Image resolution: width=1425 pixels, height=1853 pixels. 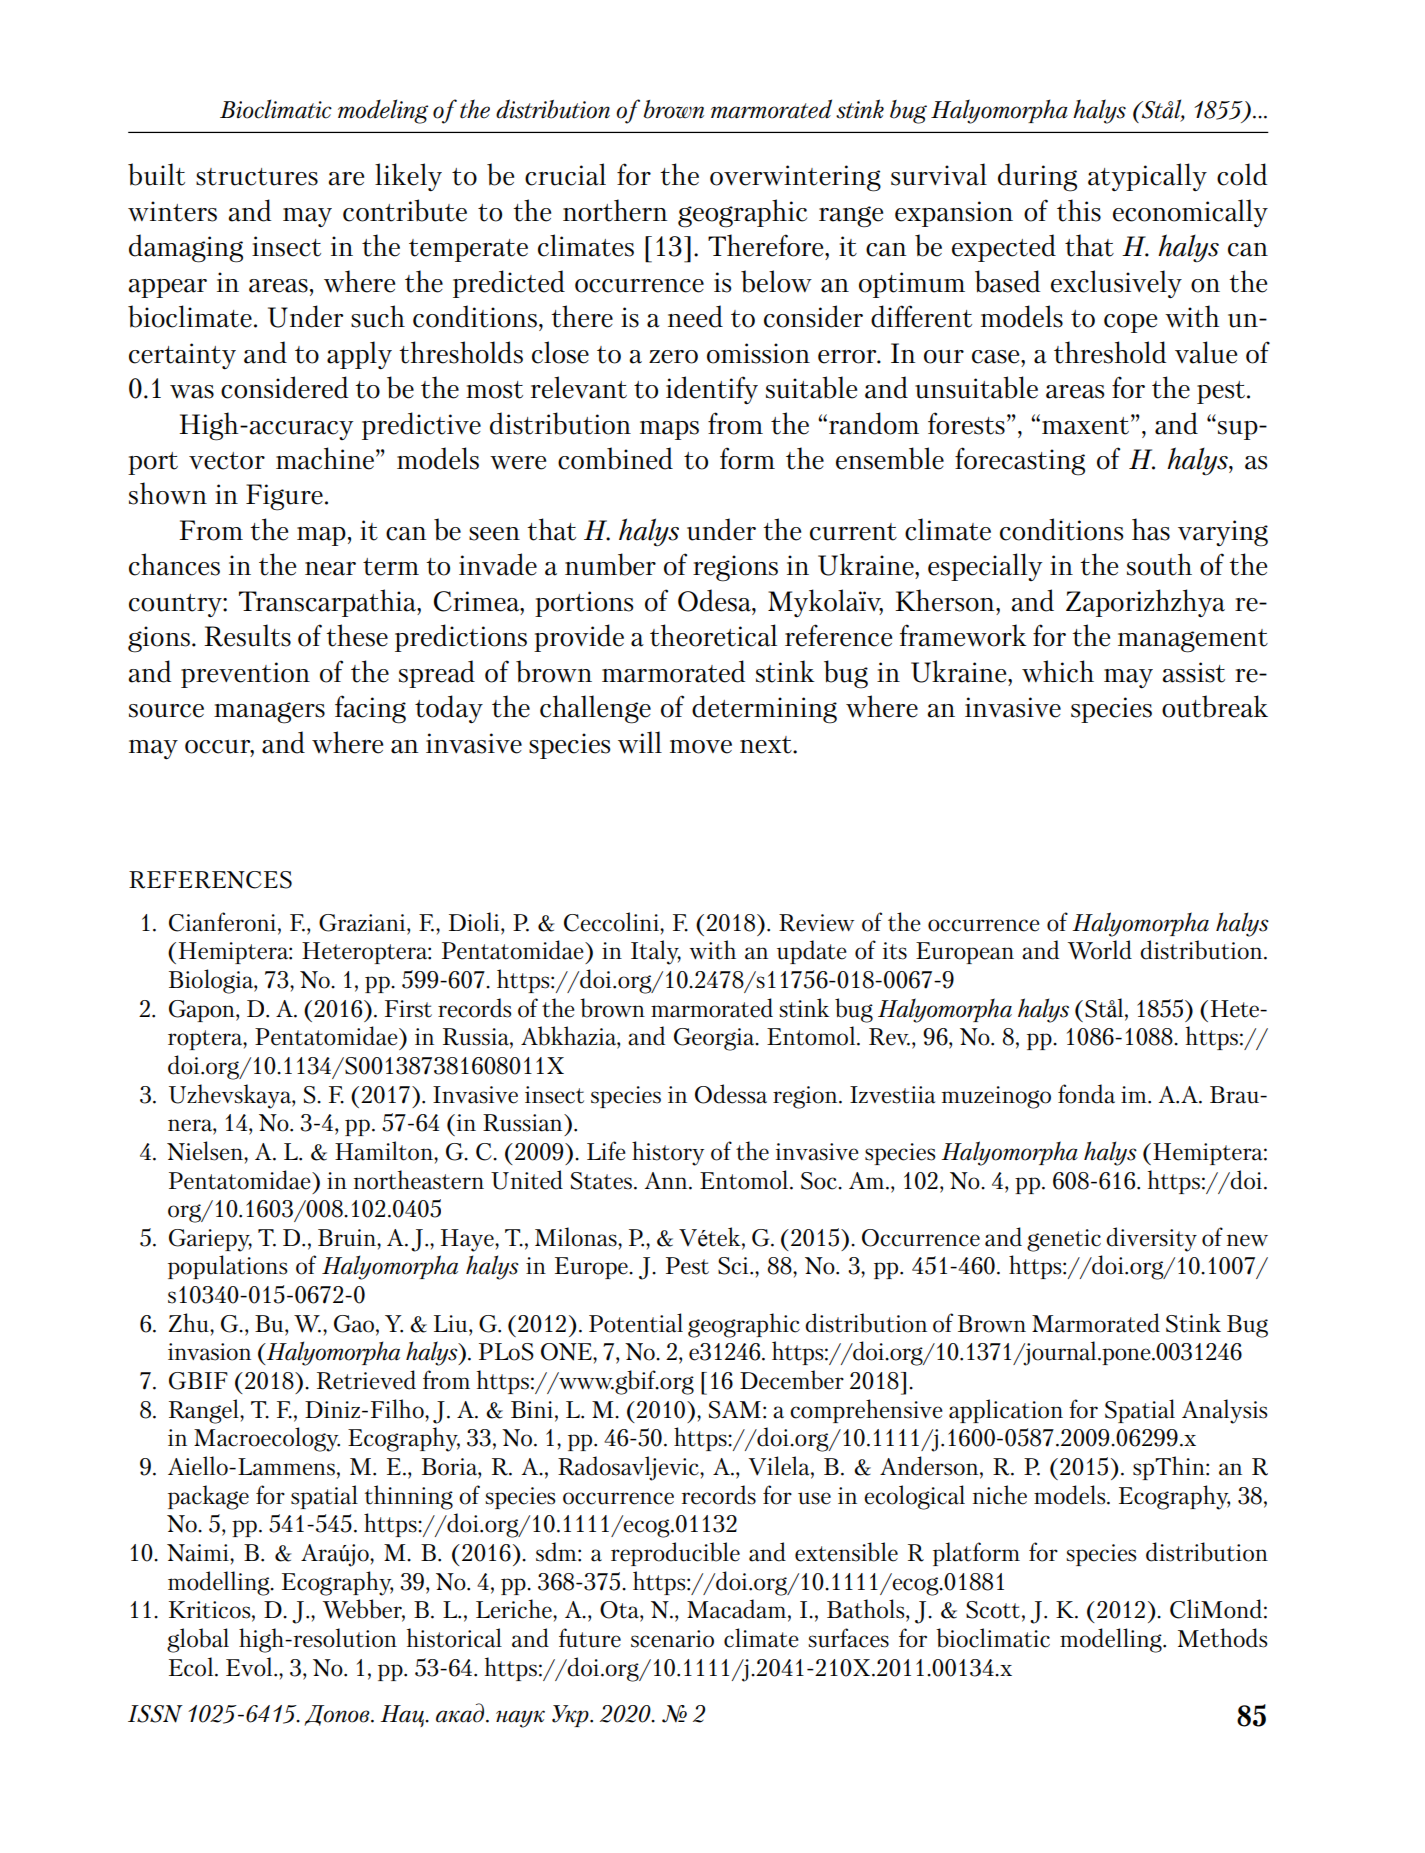 What do you see at coordinates (1147, 177) in the image?
I see `atypically` at bounding box center [1147, 177].
